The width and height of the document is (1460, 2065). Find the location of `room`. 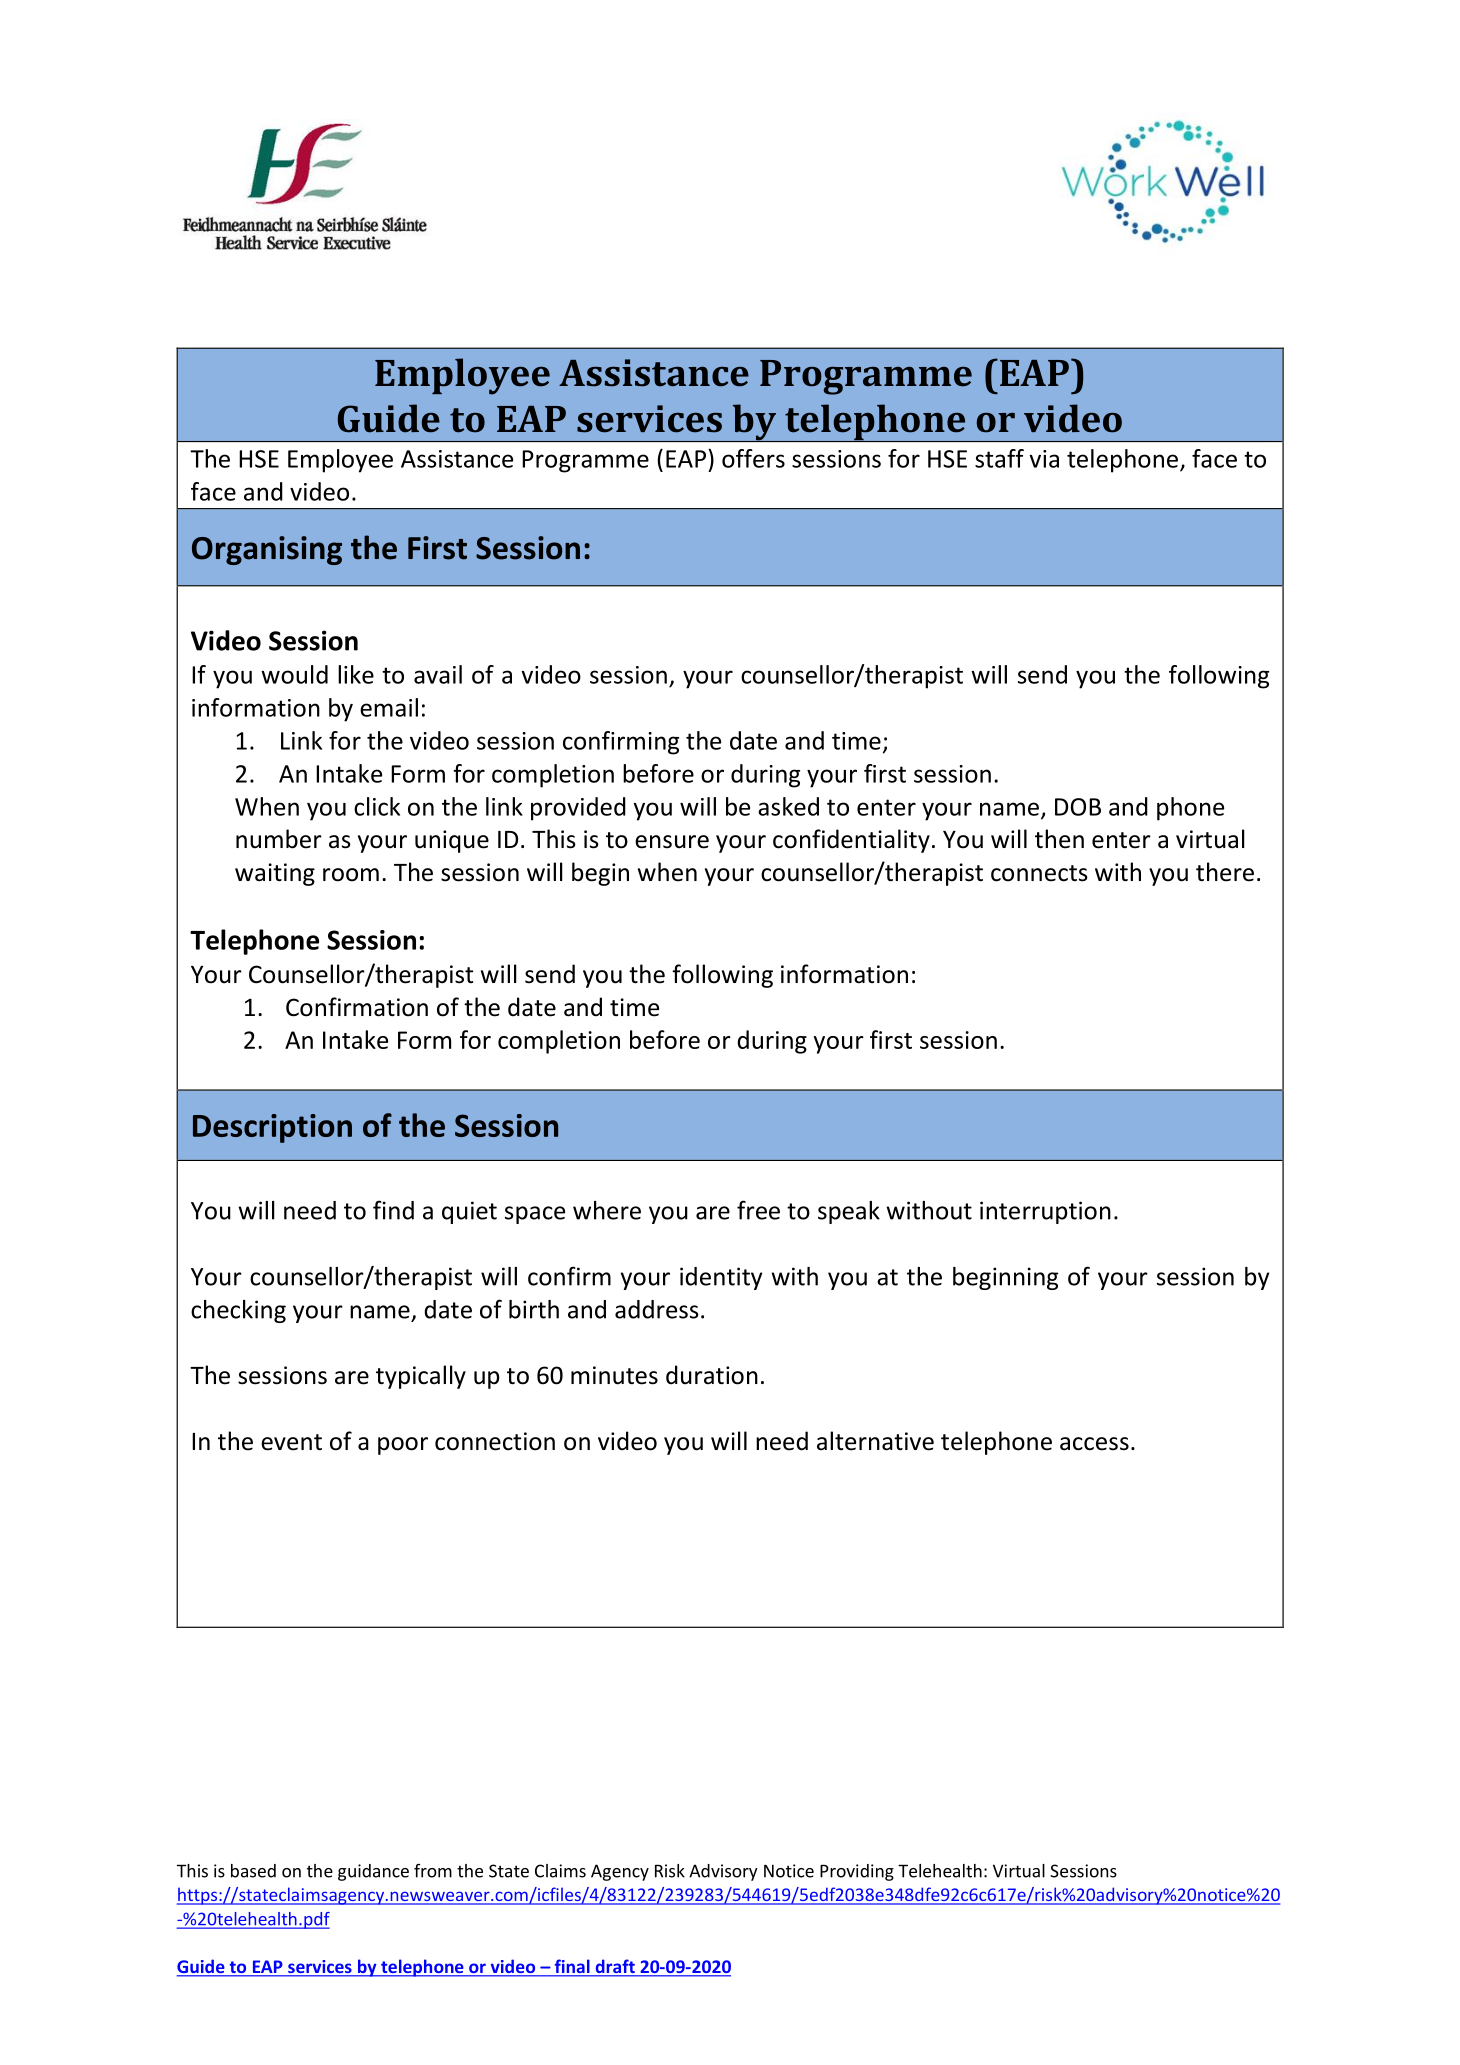

room is located at coordinates (351, 875).
